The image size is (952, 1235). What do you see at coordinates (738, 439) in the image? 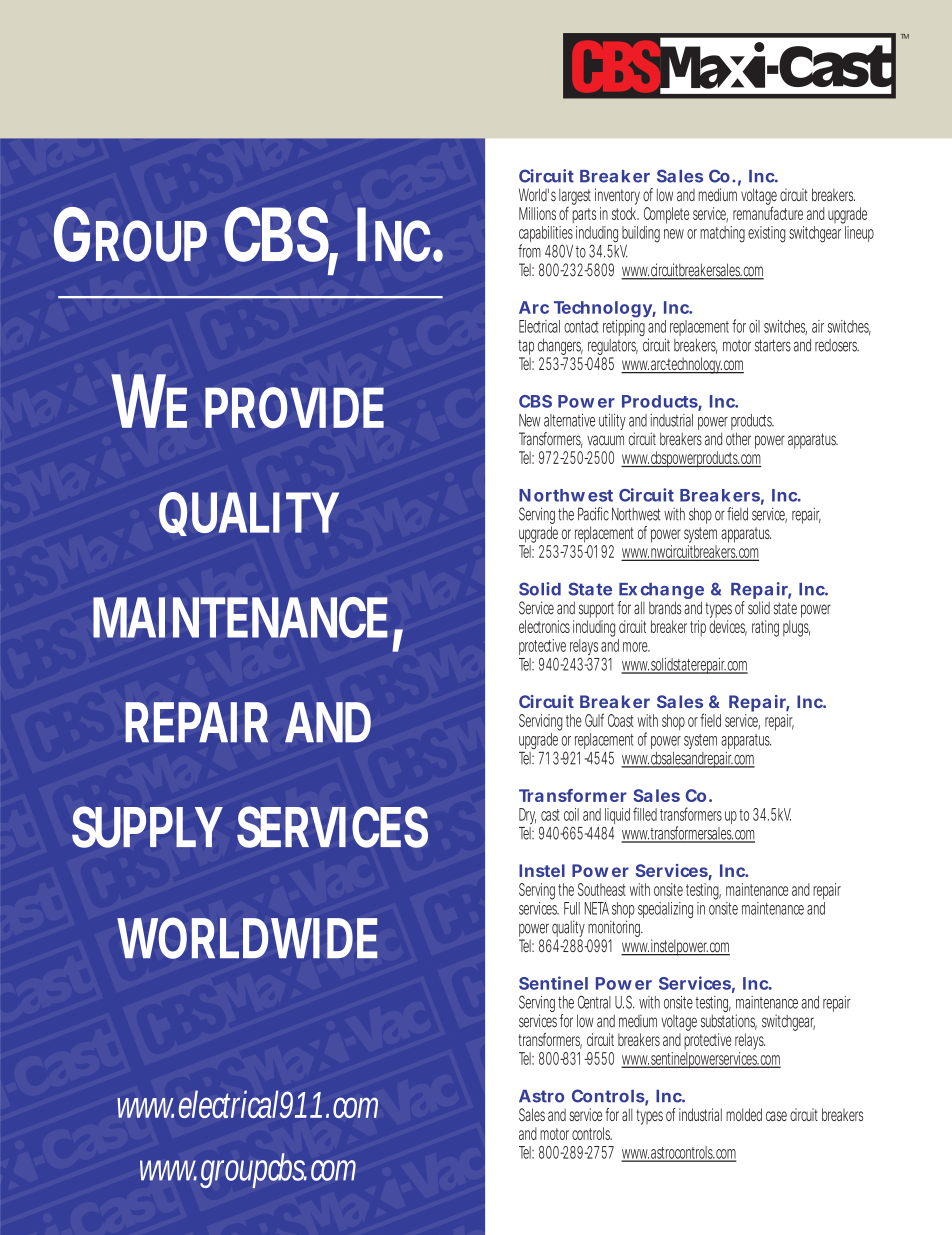
I see `other` at bounding box center [738, 439].
